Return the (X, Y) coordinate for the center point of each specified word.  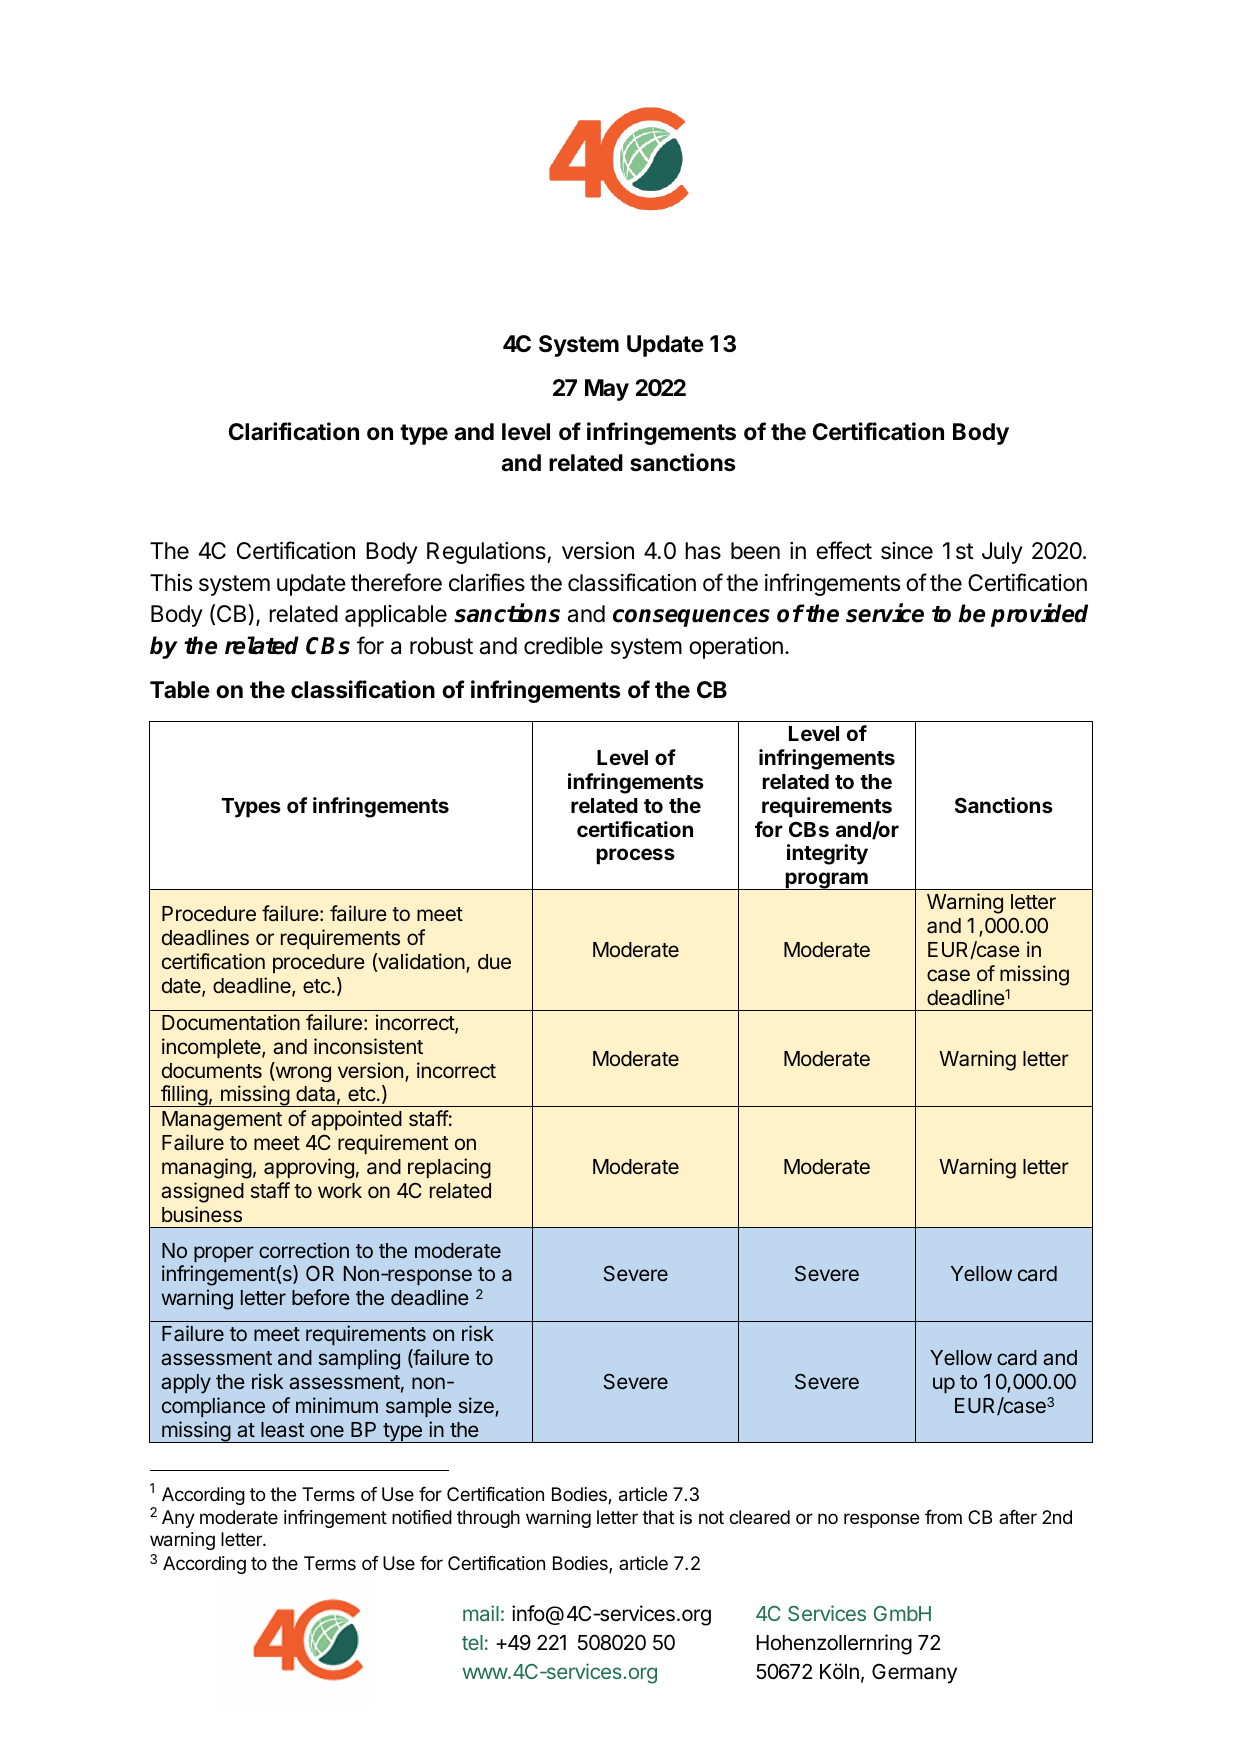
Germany (914, 1674)
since (907, 551)
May (607, 390)
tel (472, 1642)
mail (481, 1613)
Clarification (294, 431)
